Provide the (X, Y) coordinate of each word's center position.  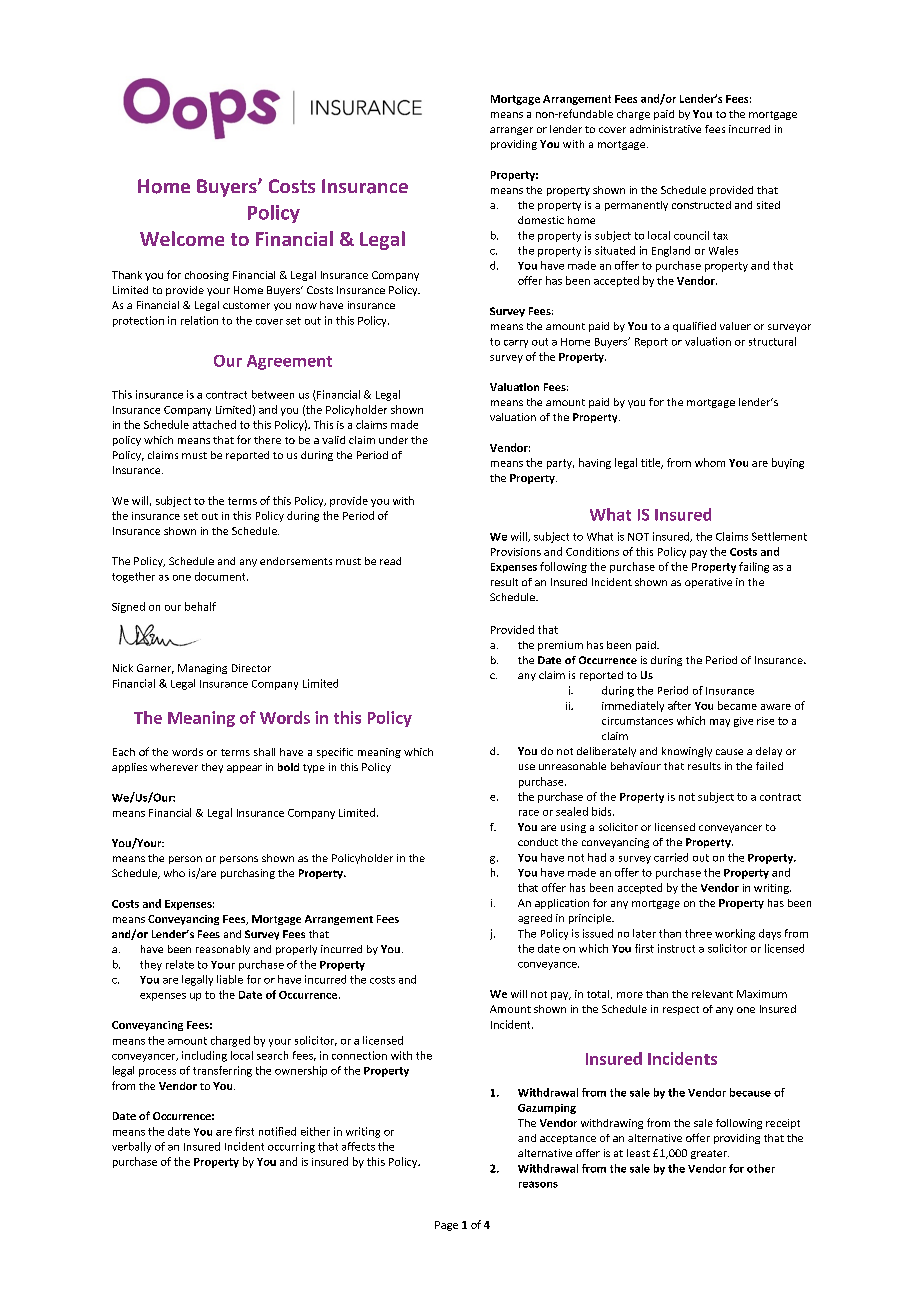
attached (214, 424)
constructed (701, 205)
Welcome (182, 238)
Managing (202, 669)
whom (710, 462)
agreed (535, 919)
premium (560, 646)
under (393, 440)
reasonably (223, 950)
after (679, 705)
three (698, 933)
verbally (131, 1147)
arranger (511, 131)
